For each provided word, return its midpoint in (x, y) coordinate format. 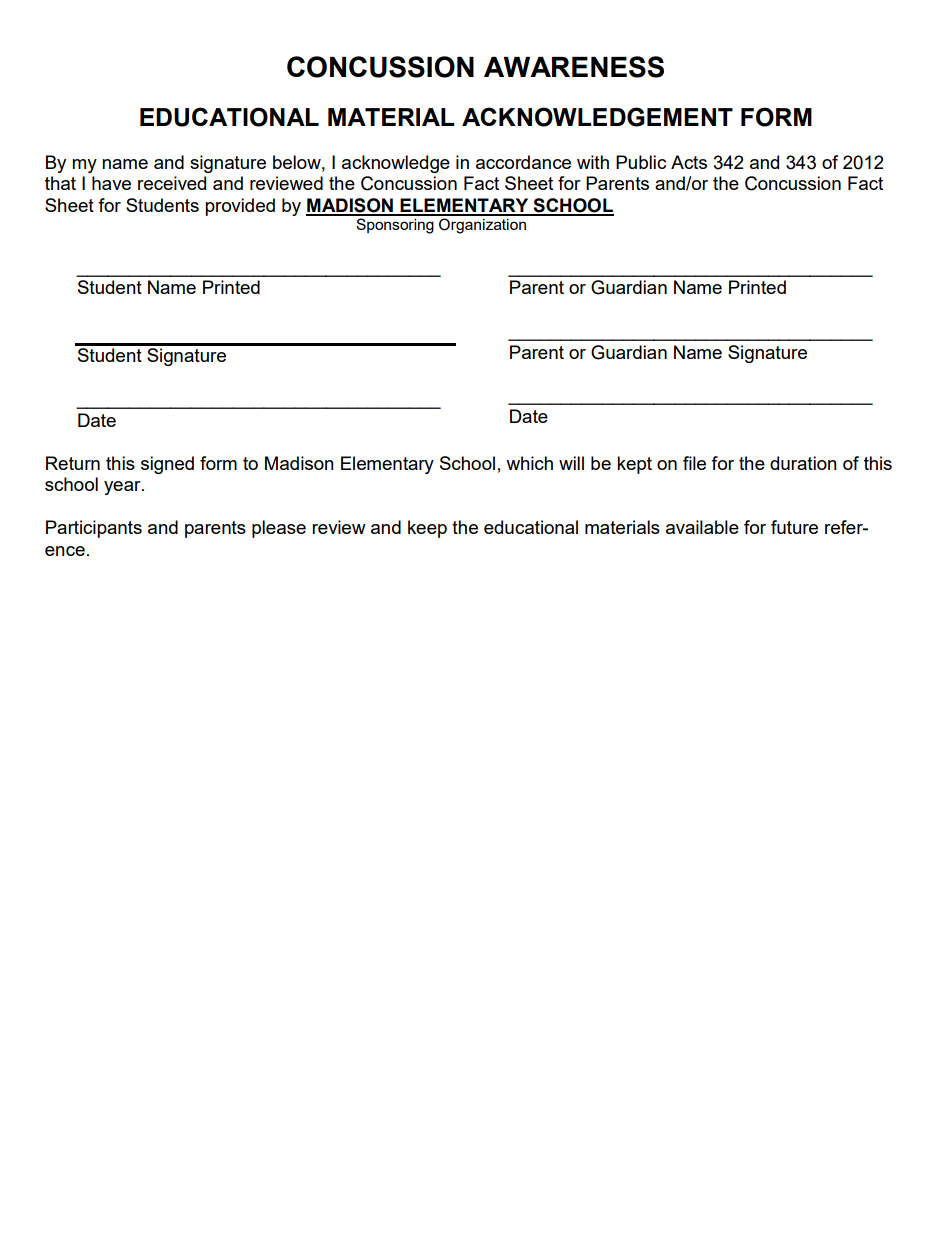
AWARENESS (574, 67)
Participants (94, 529)
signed (167, 465)
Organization (482, 226)
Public (641, 162)
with (593, 162)
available (702, 527)
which (529, 463)
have (111, 183)
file (694, 463)
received (172, 183)
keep (427, 529)
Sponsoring (395, 226)
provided (240, 207)
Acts (689, 162)
